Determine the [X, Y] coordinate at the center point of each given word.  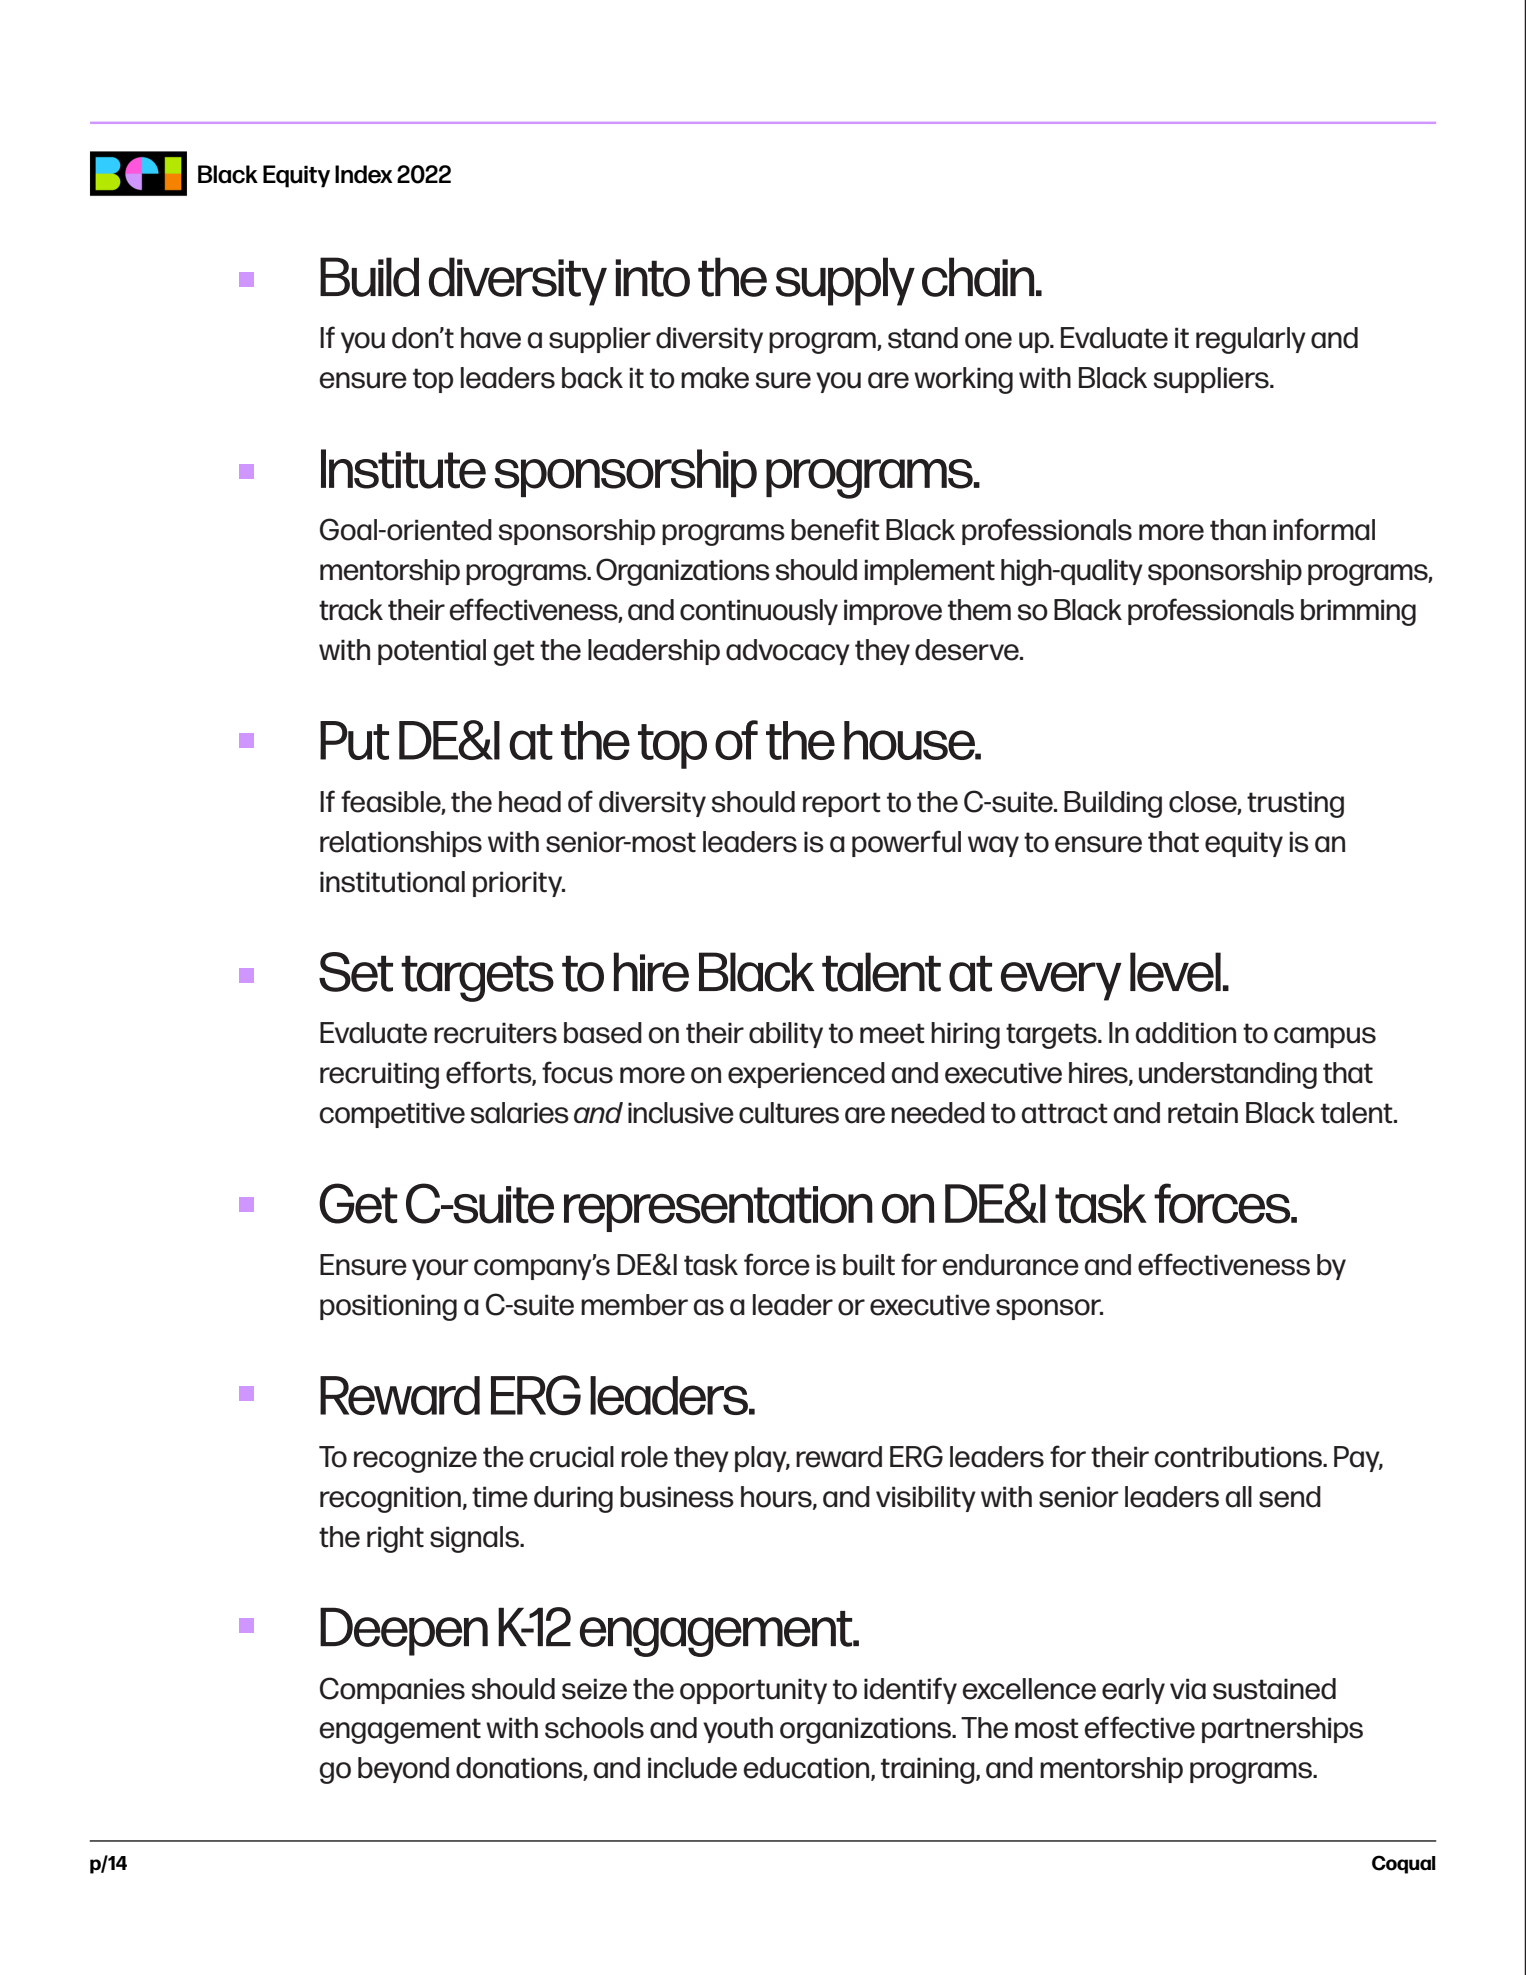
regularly [1251, 340]
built [869, 1265]
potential [432, 652]
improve [893, 612]
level [1175, 972]
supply [845, 281]
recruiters [495, 1033]
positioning [388, 1307]
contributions [1239, 1457]
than [1238, 530]
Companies [392, 1690]
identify [910, 1690]
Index [364, 174]
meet [892, 1033]
